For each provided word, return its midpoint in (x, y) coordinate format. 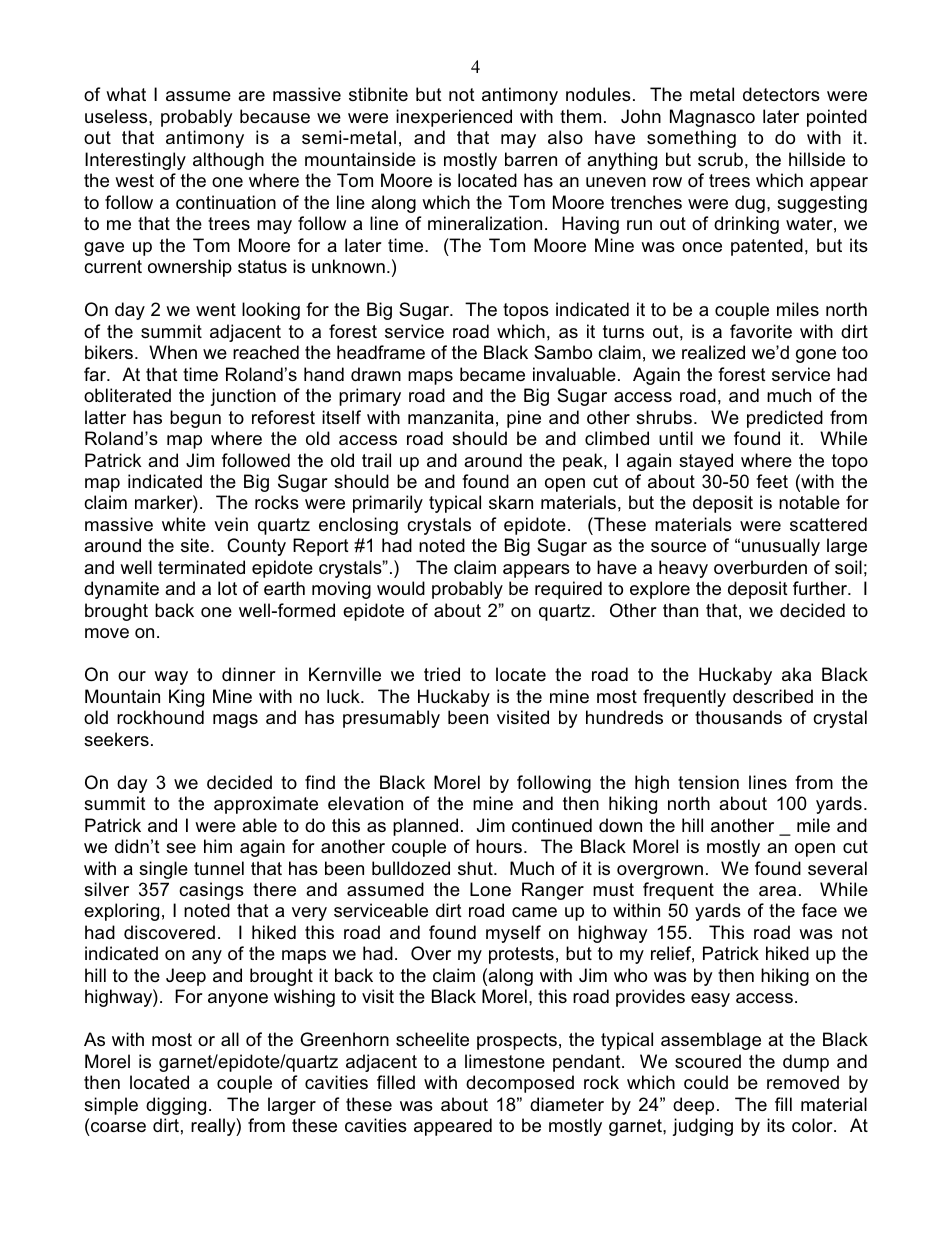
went (216, 309)
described (773, 696)
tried (442, 674)
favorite (761, 331)
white (184, 524)
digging (176, 1106)
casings (211, 891)
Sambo (563, 352)
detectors (781, 94)
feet (772, 481)
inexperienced (454, 118)
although (228, 161)
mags (235, 721)
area (777, 891)
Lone (490, 889)
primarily (388, 504)
